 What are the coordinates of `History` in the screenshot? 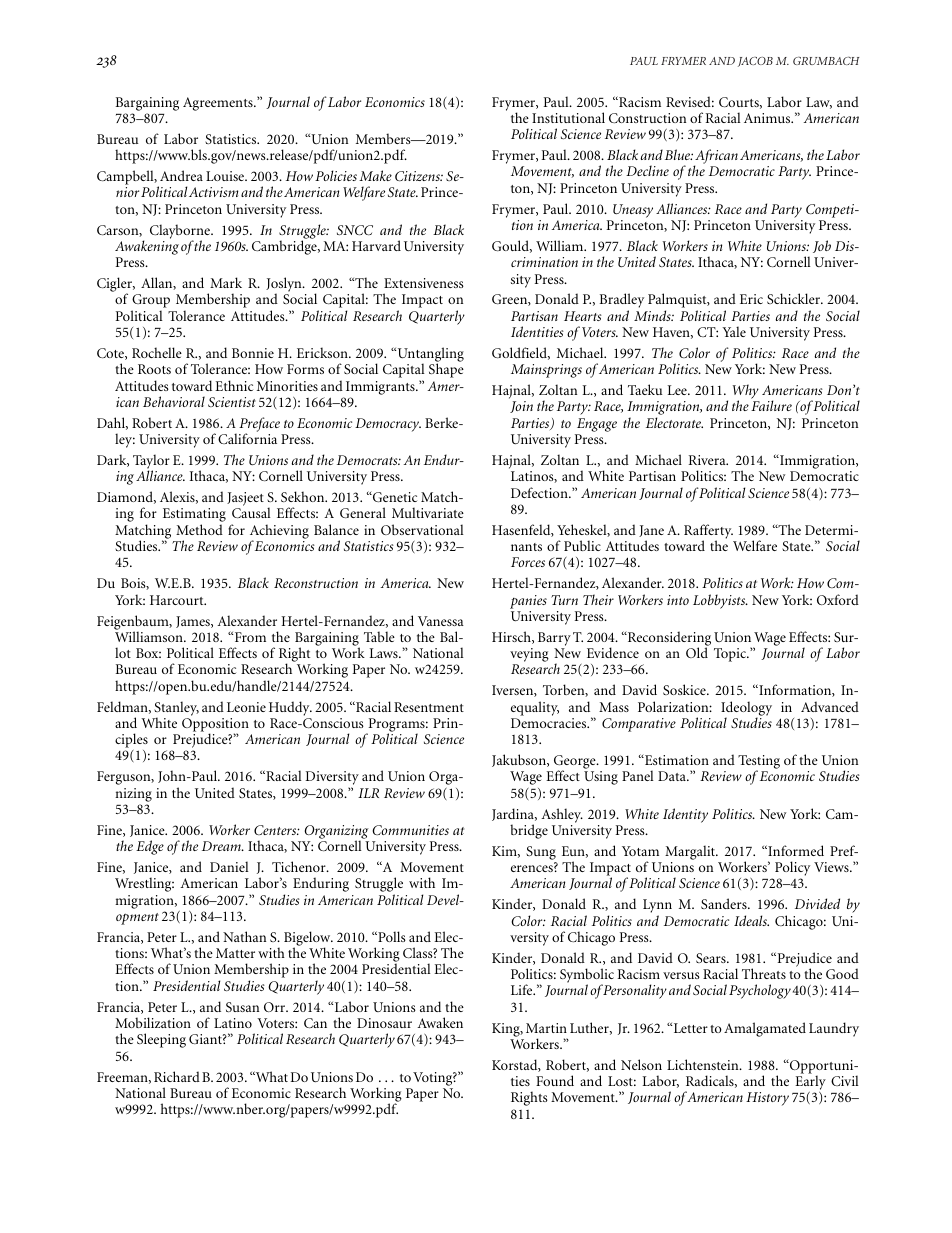 It's located at (767, 1099).
